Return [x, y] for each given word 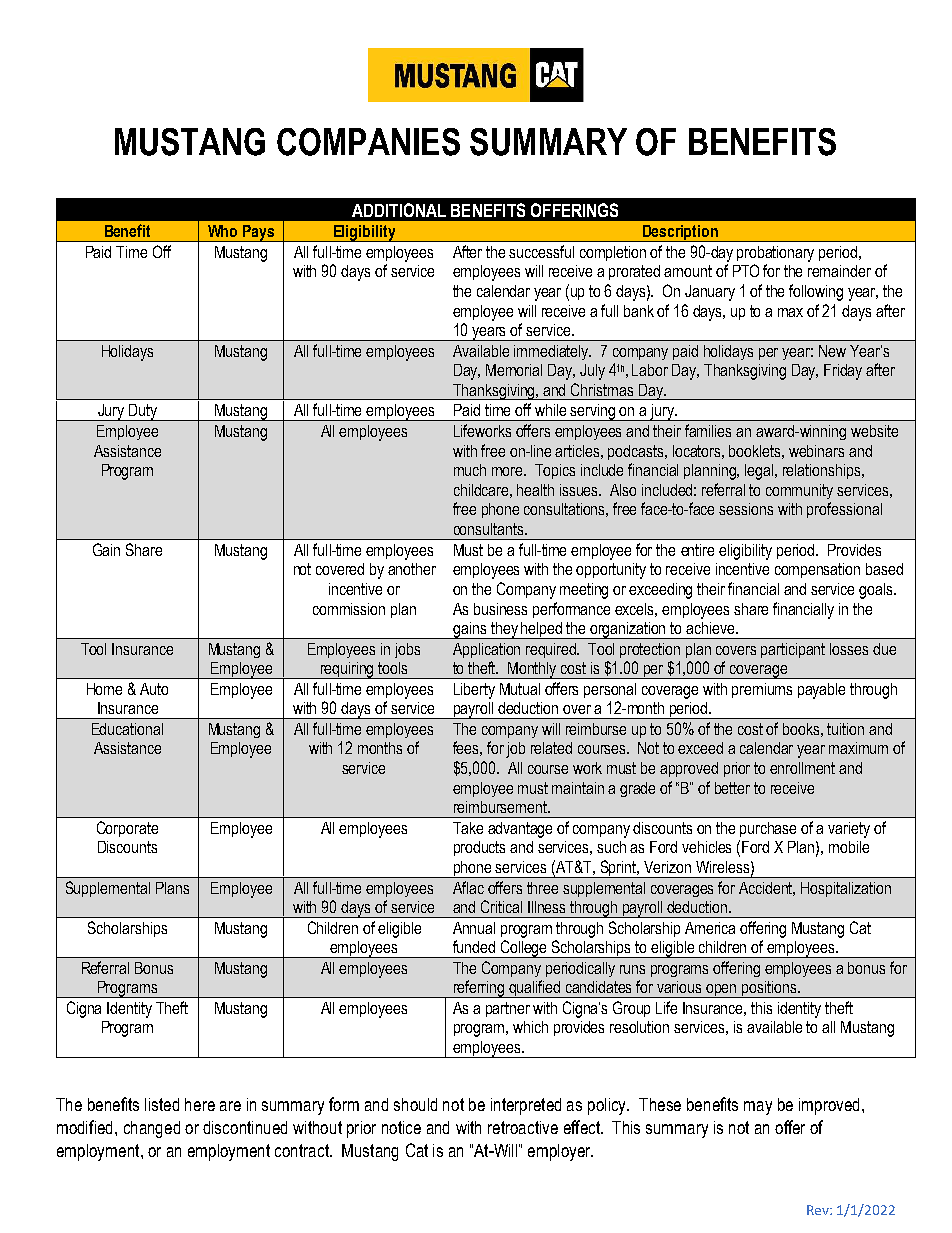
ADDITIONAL [399, 210]
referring [479, 989]
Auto [154, 689]
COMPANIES [368, 142]
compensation [817, 570]
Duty [143, 412]
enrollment [802, 768]
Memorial [514, 370]
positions [769, 989]
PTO [746, 270]
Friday [843, 372]
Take [468, 828]
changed [152, 1129]
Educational [127, 729]
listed [162, 1104]
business [500, 609]
